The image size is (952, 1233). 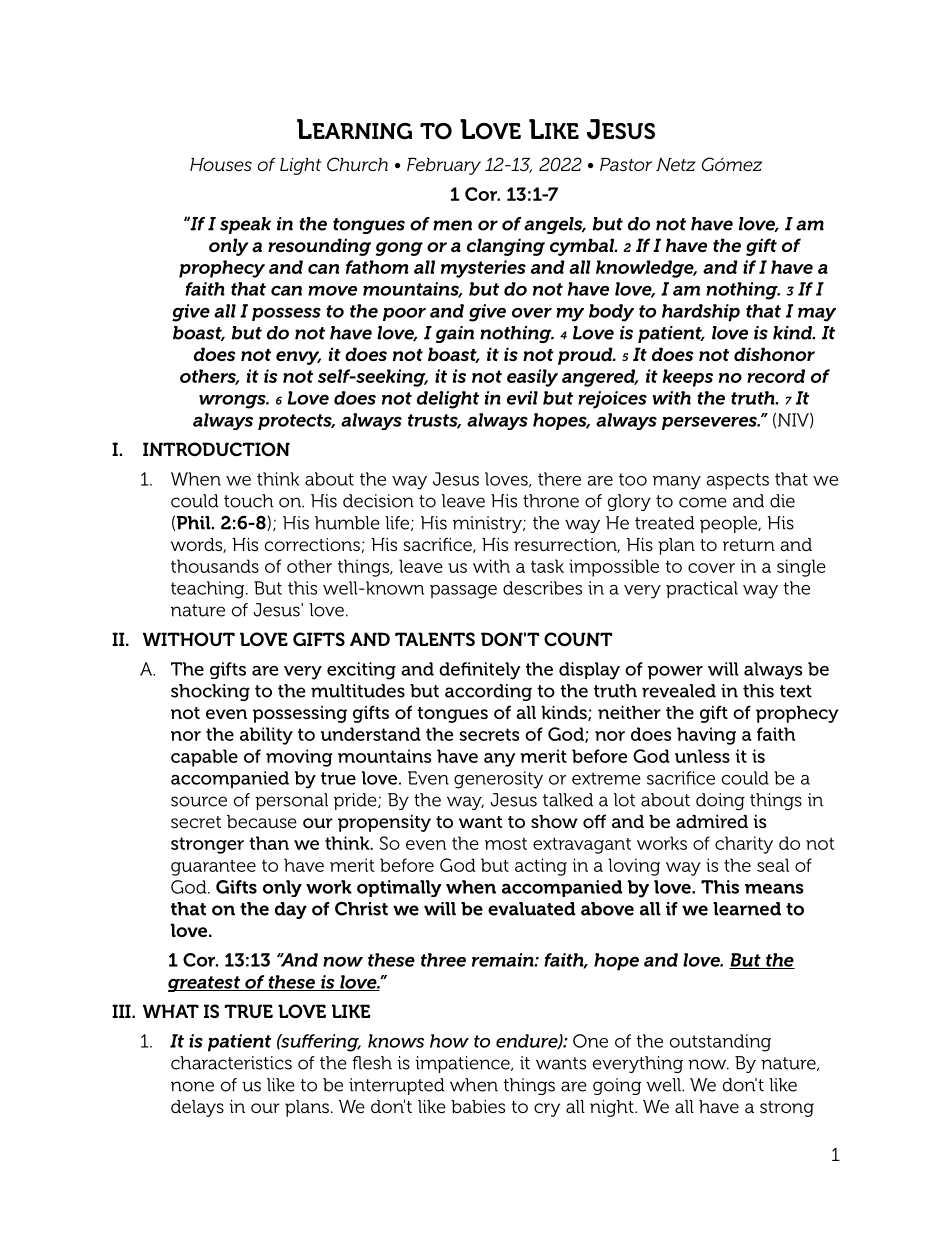 What do you see at coordinates (744, 845) in the screenshot?
I see `charity` at bounding box center [744, 845].
